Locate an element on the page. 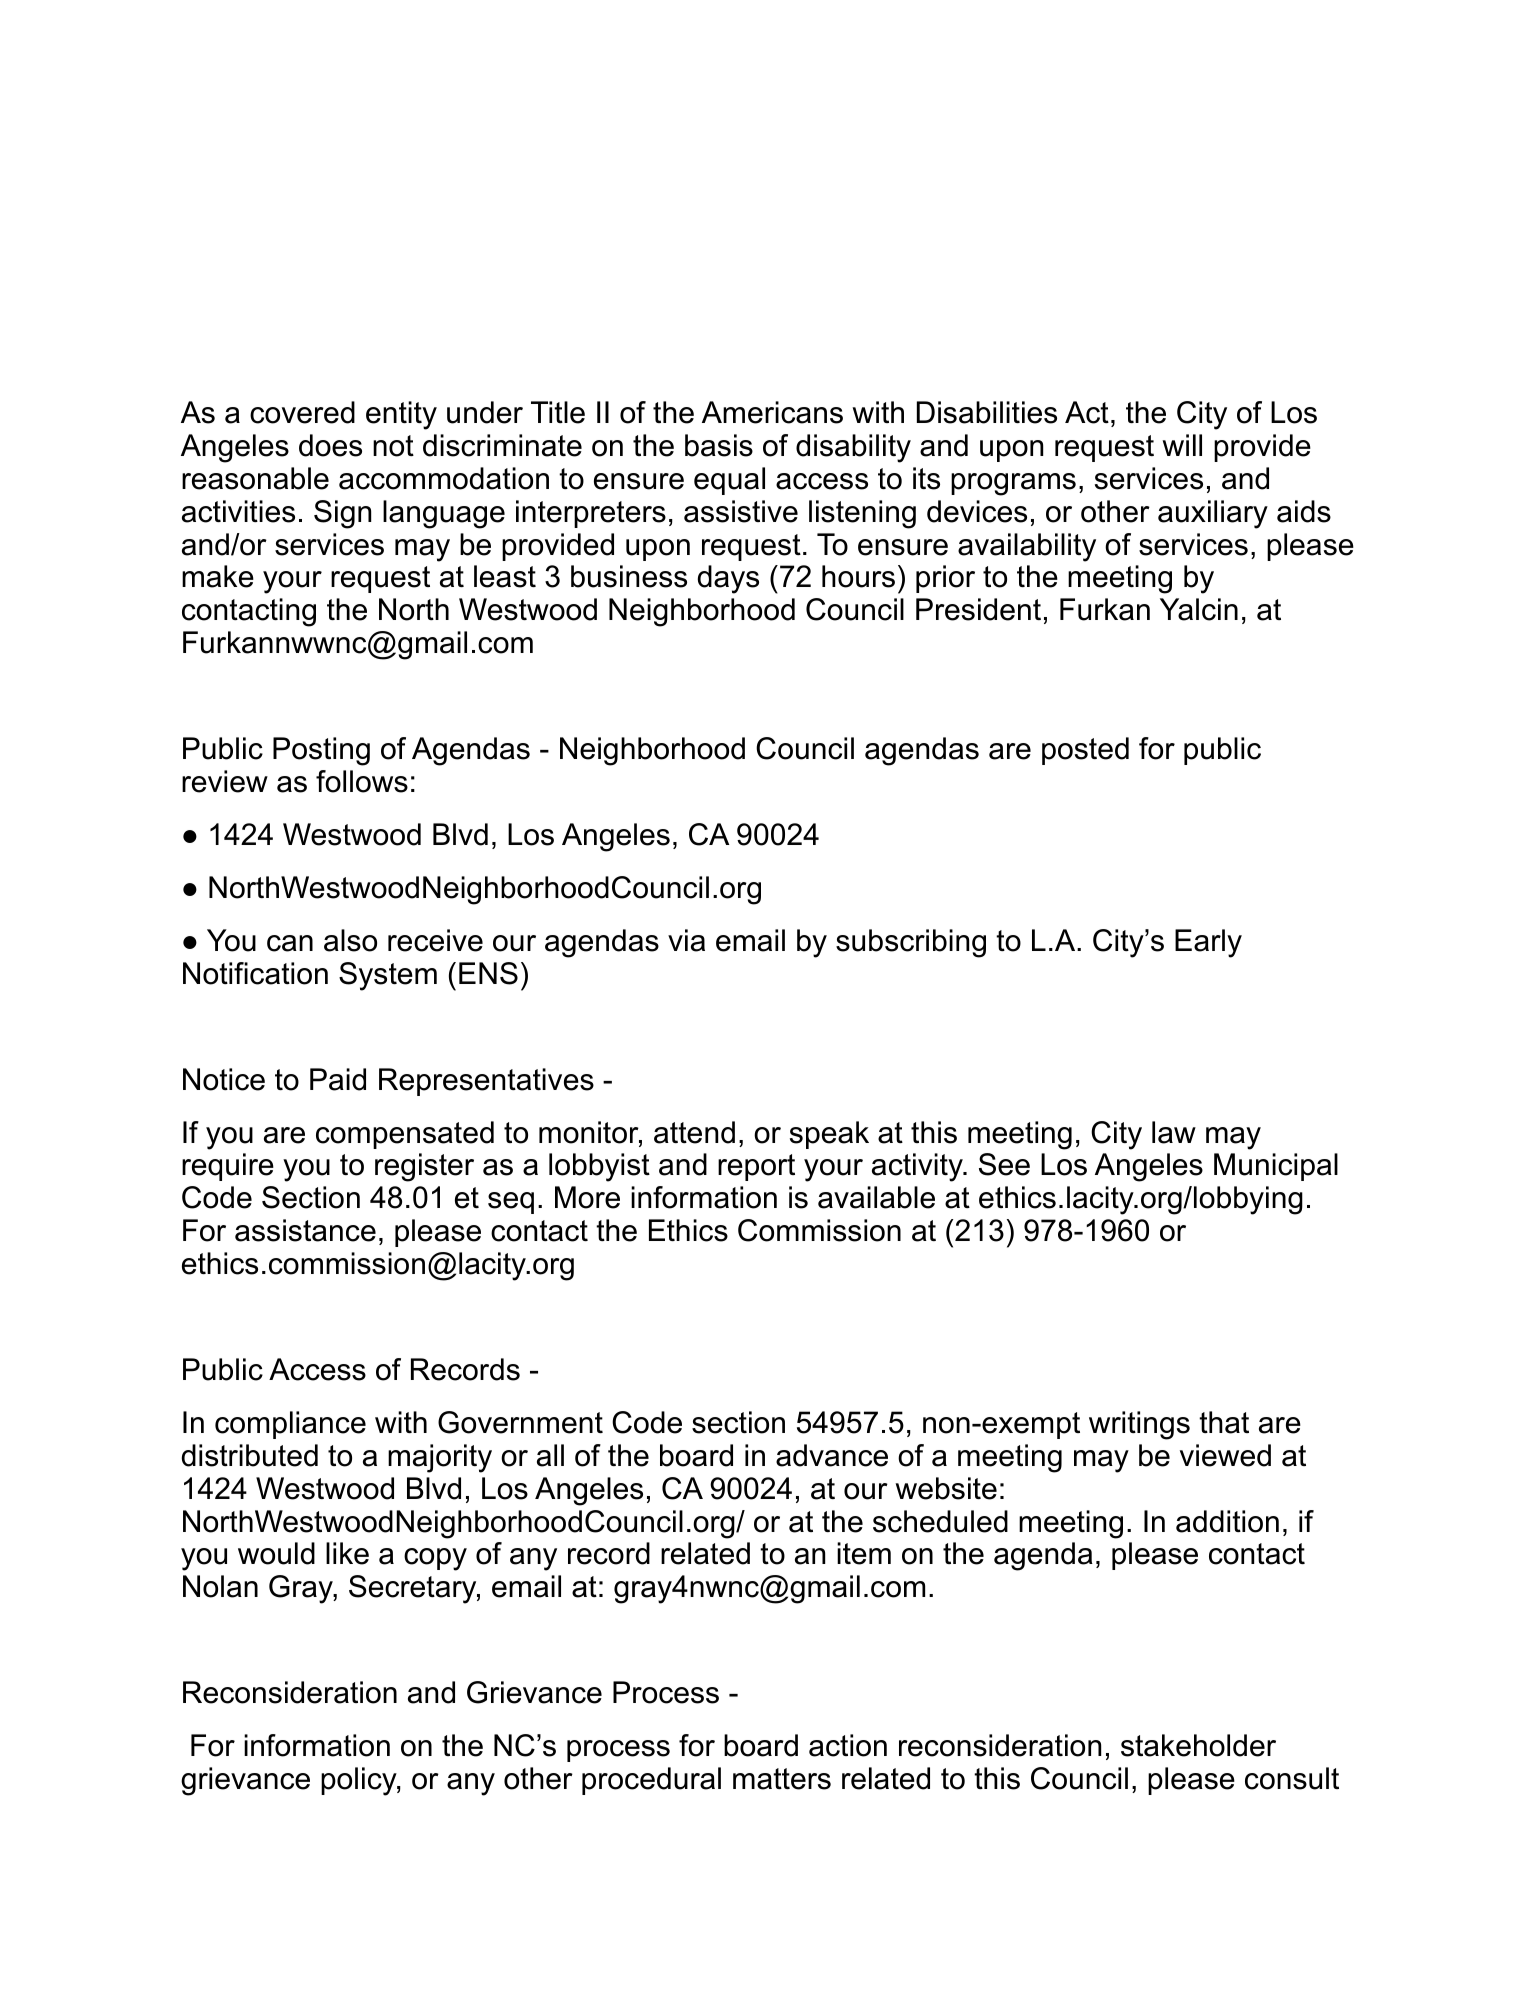 The image size is (1537, 1989). basis is located at coordinates (719, 445).
